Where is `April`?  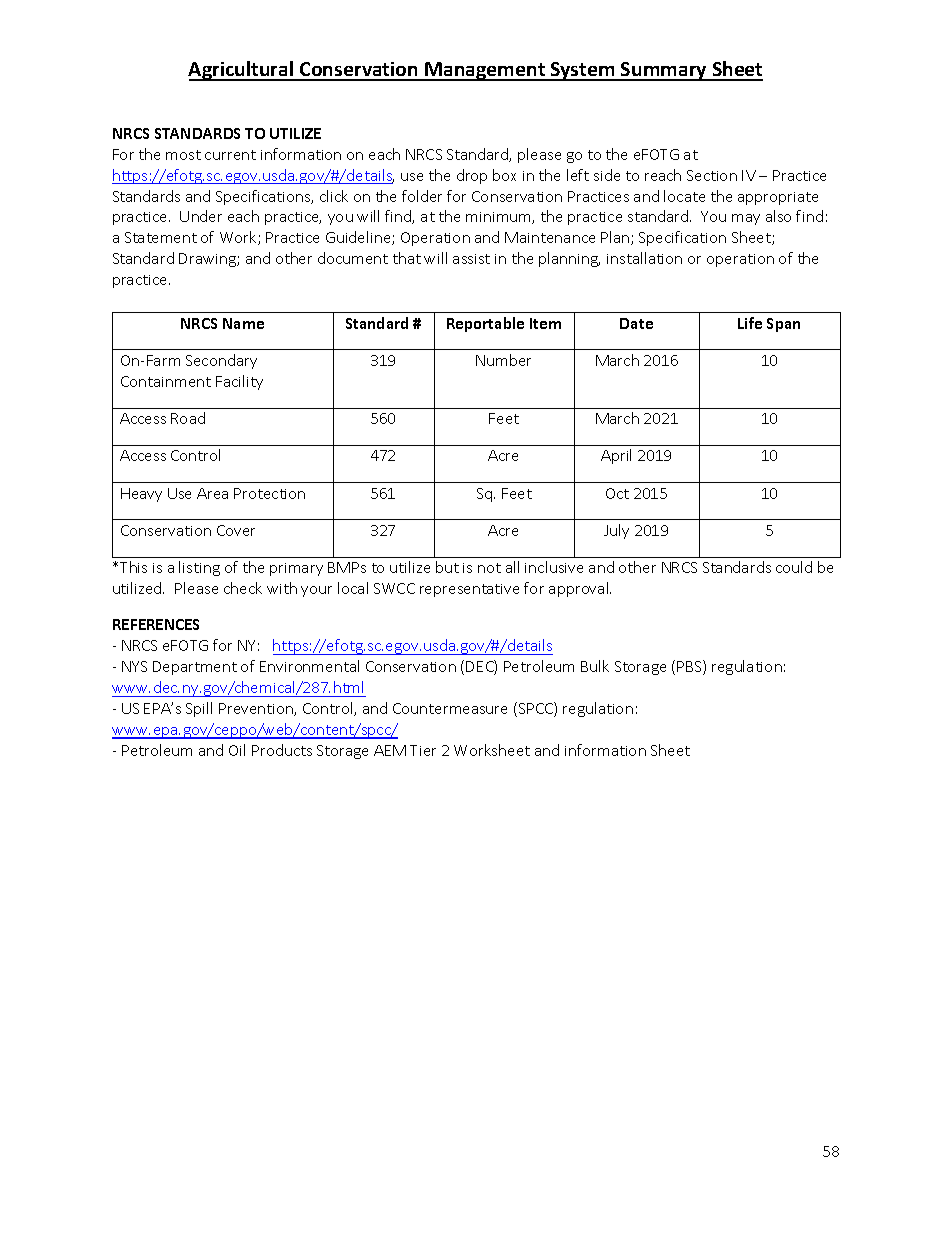 April is located at coordinates (616, 456).
